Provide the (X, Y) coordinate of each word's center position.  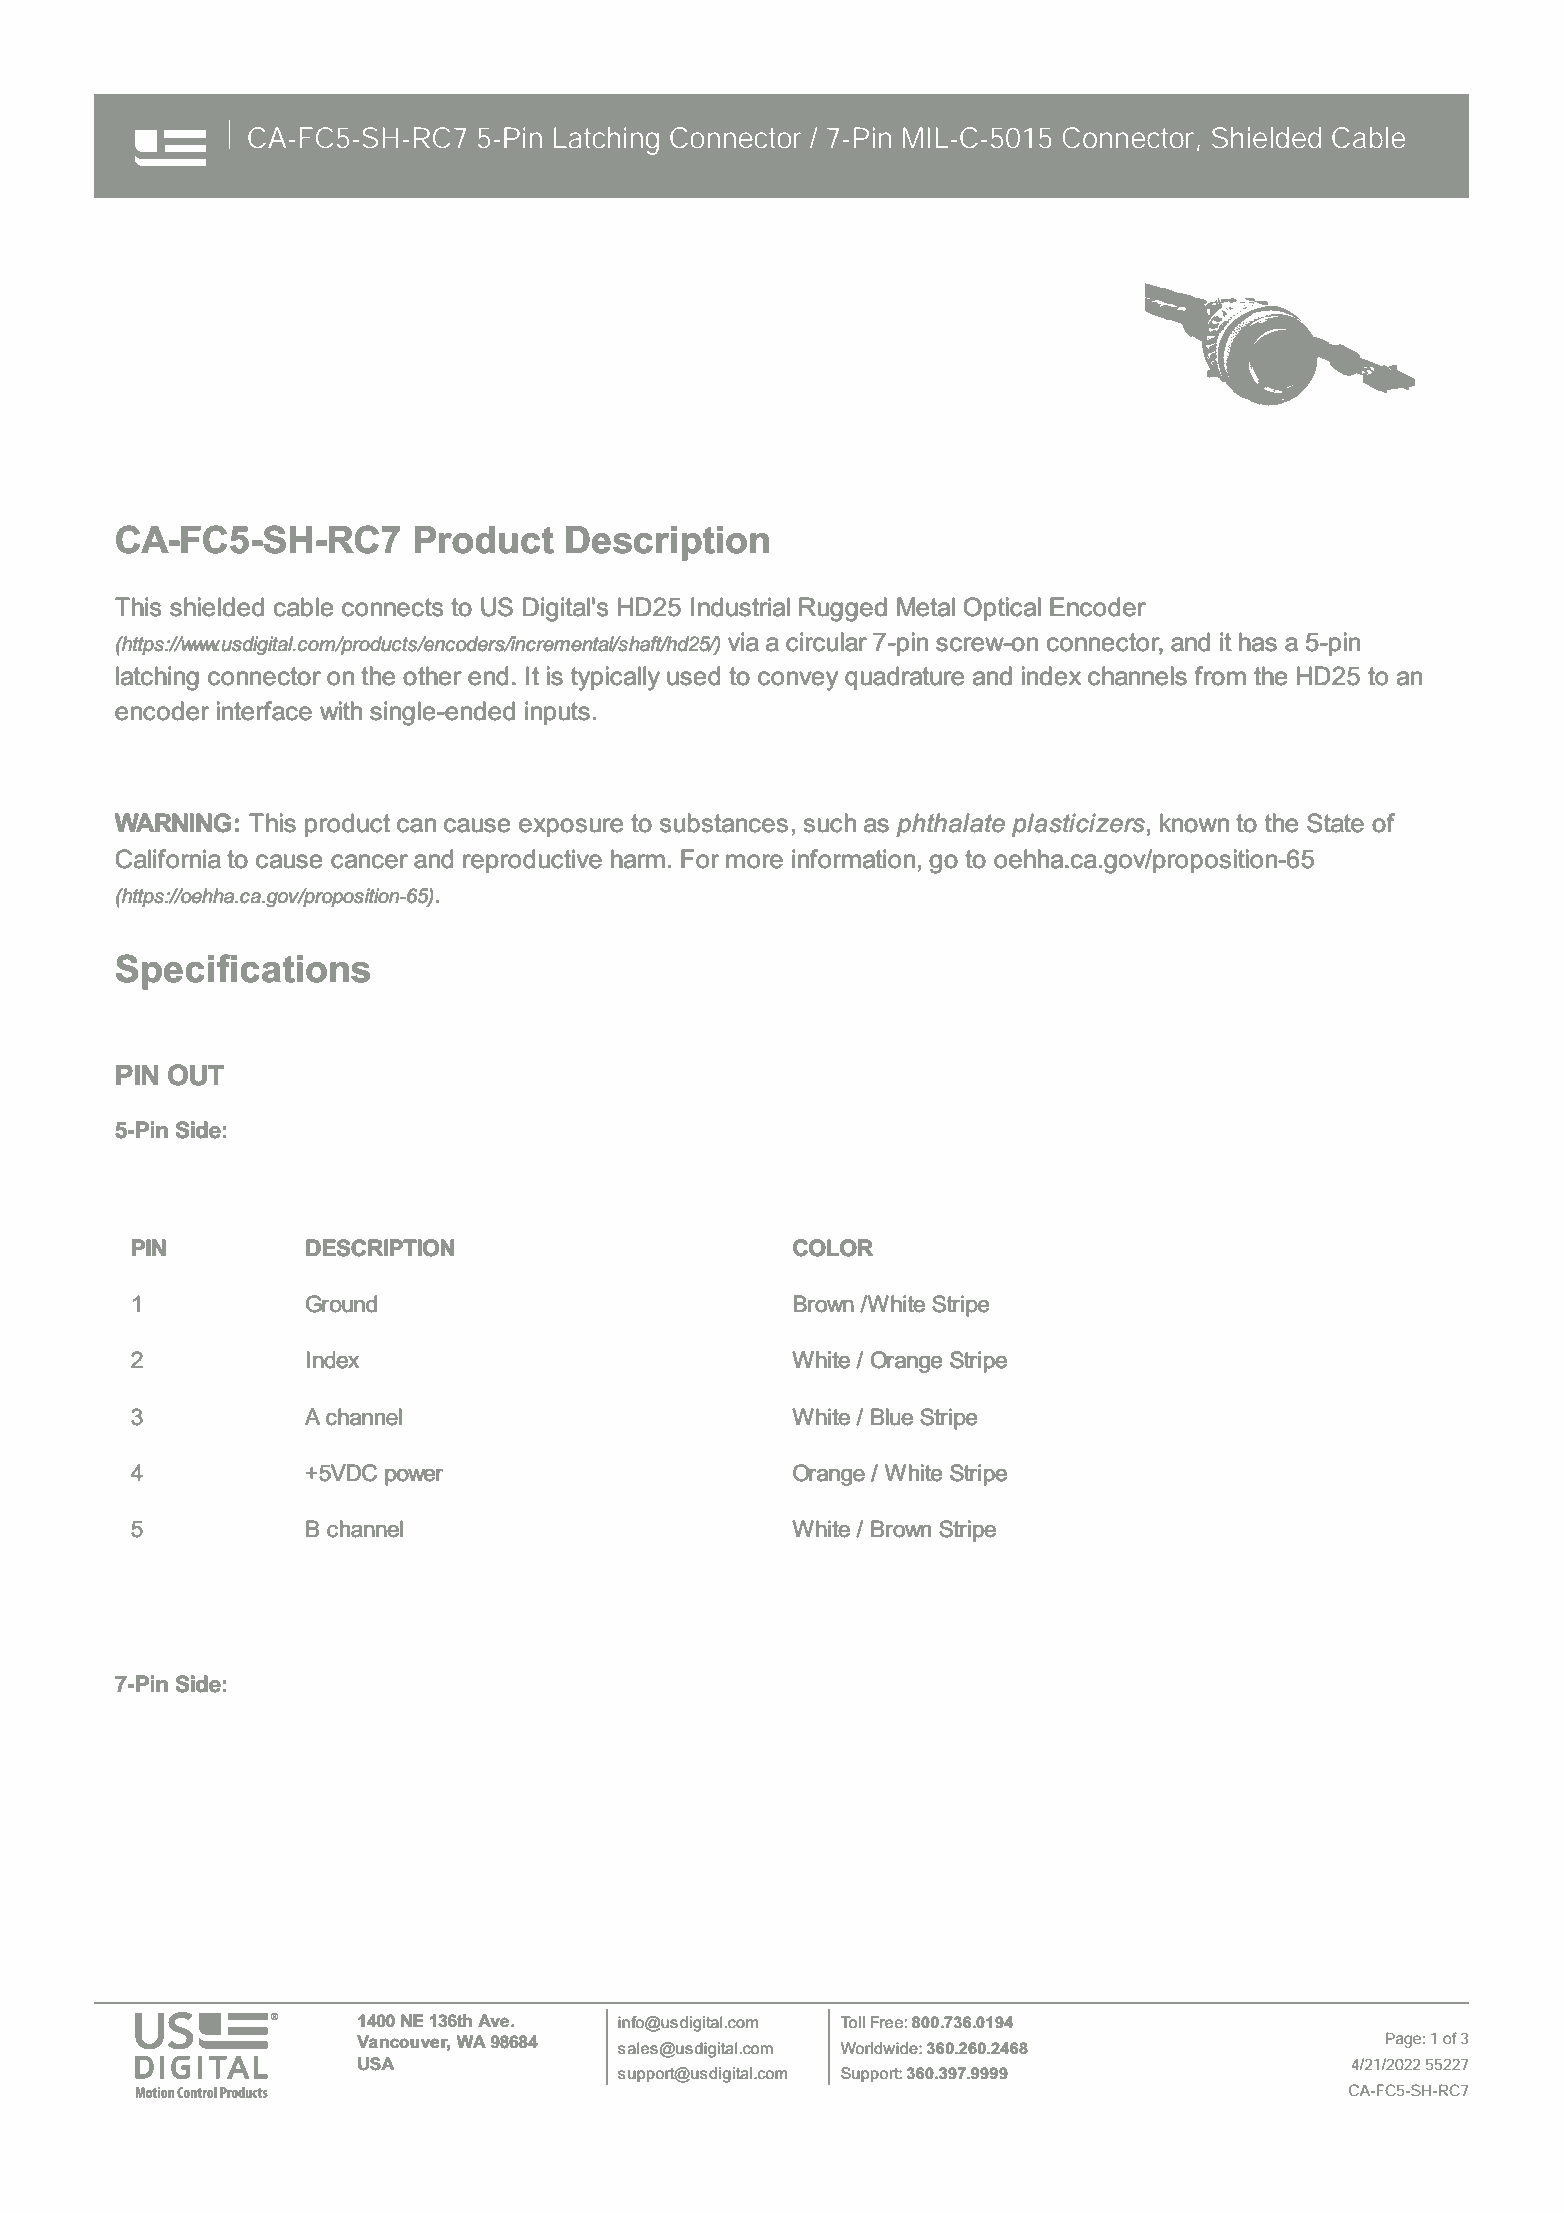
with (341, 710)
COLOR (833, 1248)
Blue (892, 1417)
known (1194, 823)
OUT (196, 1075)
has (1258, 642)
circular (826, 642)
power (414, 1477)
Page (1403, 2040)
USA (376, 2064)
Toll (853, 2022)
